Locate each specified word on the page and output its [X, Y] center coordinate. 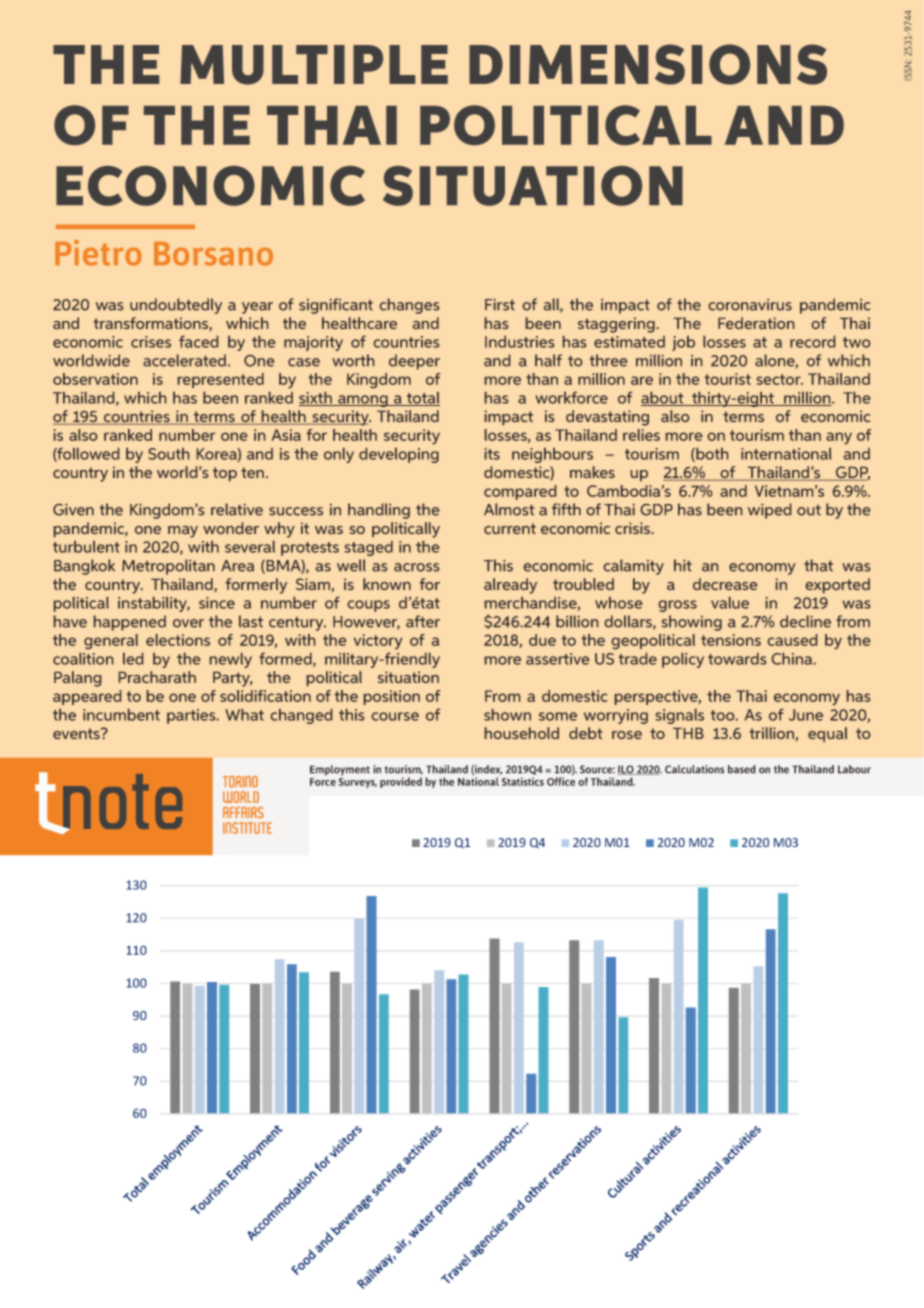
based [742, 769]
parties [192, 716]
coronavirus [750, 305]
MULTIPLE [314, 65]
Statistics [523, 781]
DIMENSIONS [648, 64]
